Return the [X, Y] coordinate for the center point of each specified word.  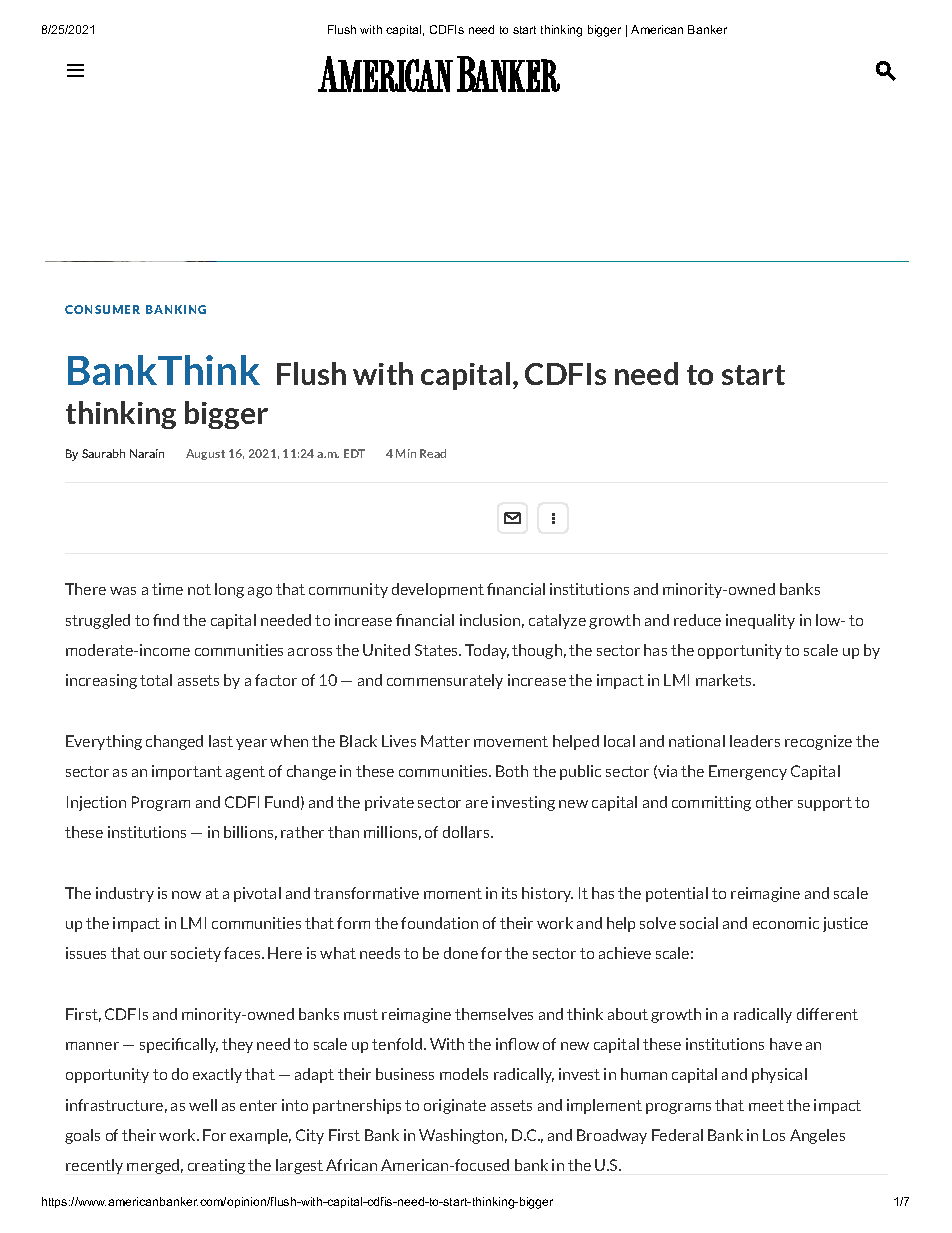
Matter [445, 741]
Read [433, 453]
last [221, 741]
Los [774, 1135]
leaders [755, 741]
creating [216, 1166]
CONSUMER [102, 309]
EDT [354, 453]
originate [455, 1106]
